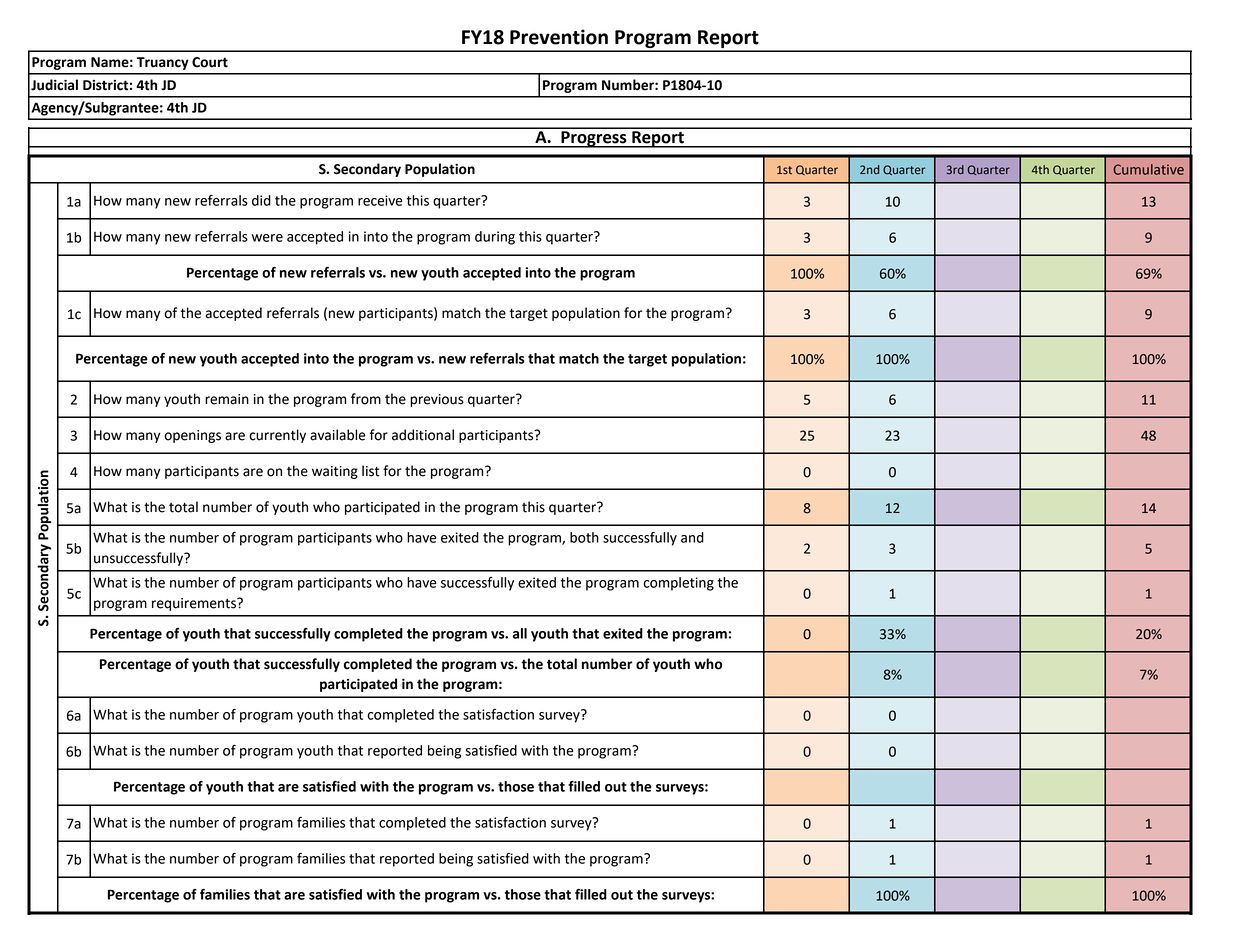  I want to click on and, so click(692, 537).
